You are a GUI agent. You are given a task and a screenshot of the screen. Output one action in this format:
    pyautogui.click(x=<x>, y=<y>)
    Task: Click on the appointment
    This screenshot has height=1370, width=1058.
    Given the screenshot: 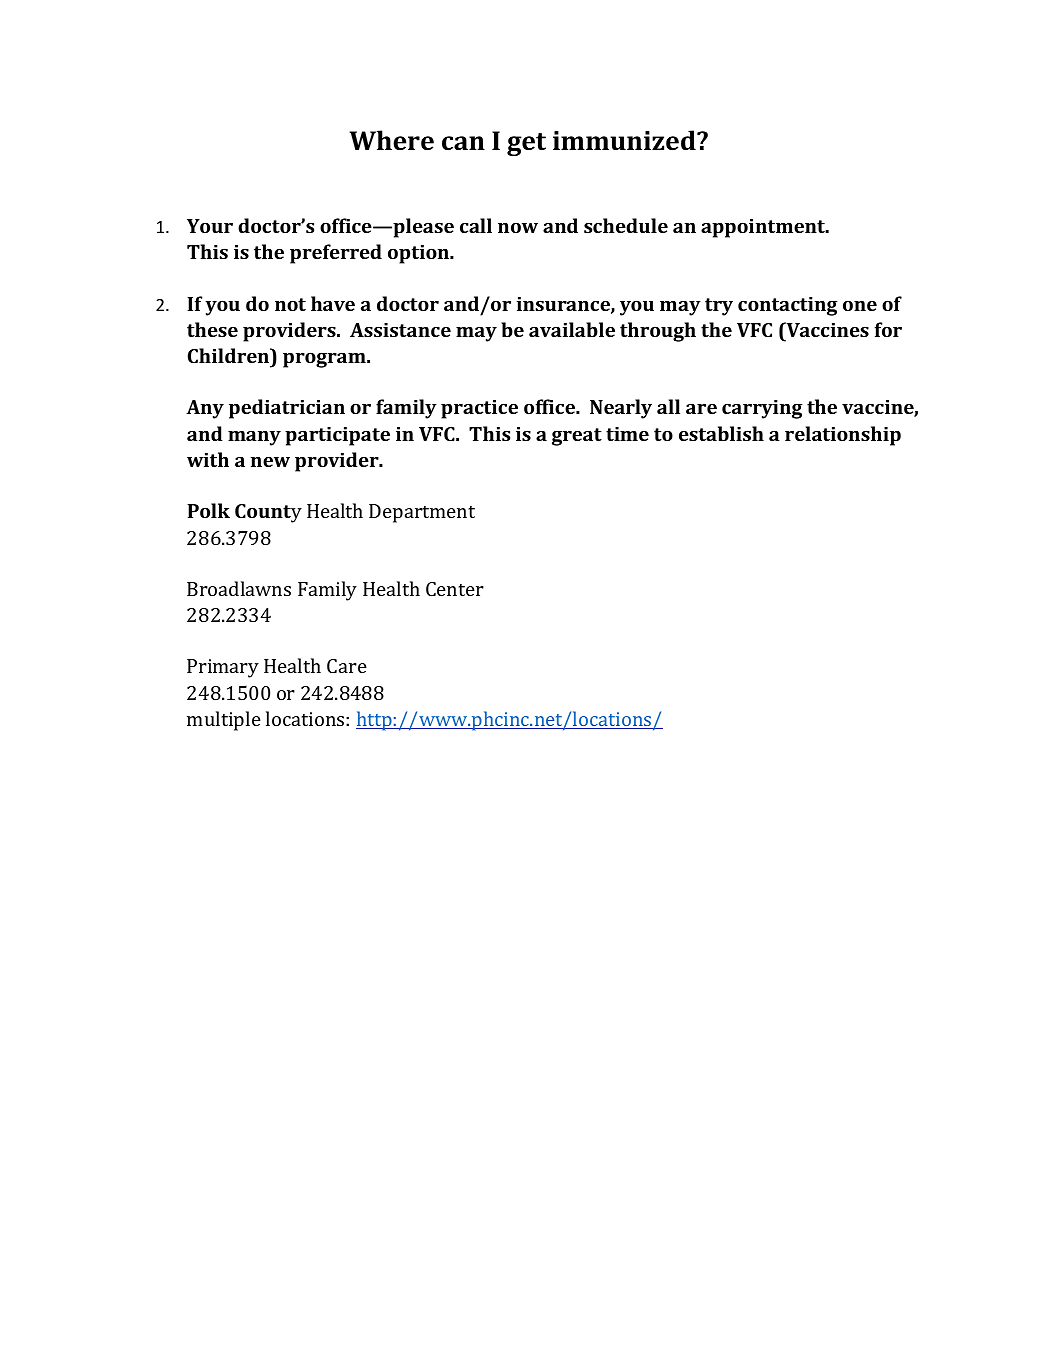 What is the action you would take?
    pyautogui.click(x=764, y=228)
